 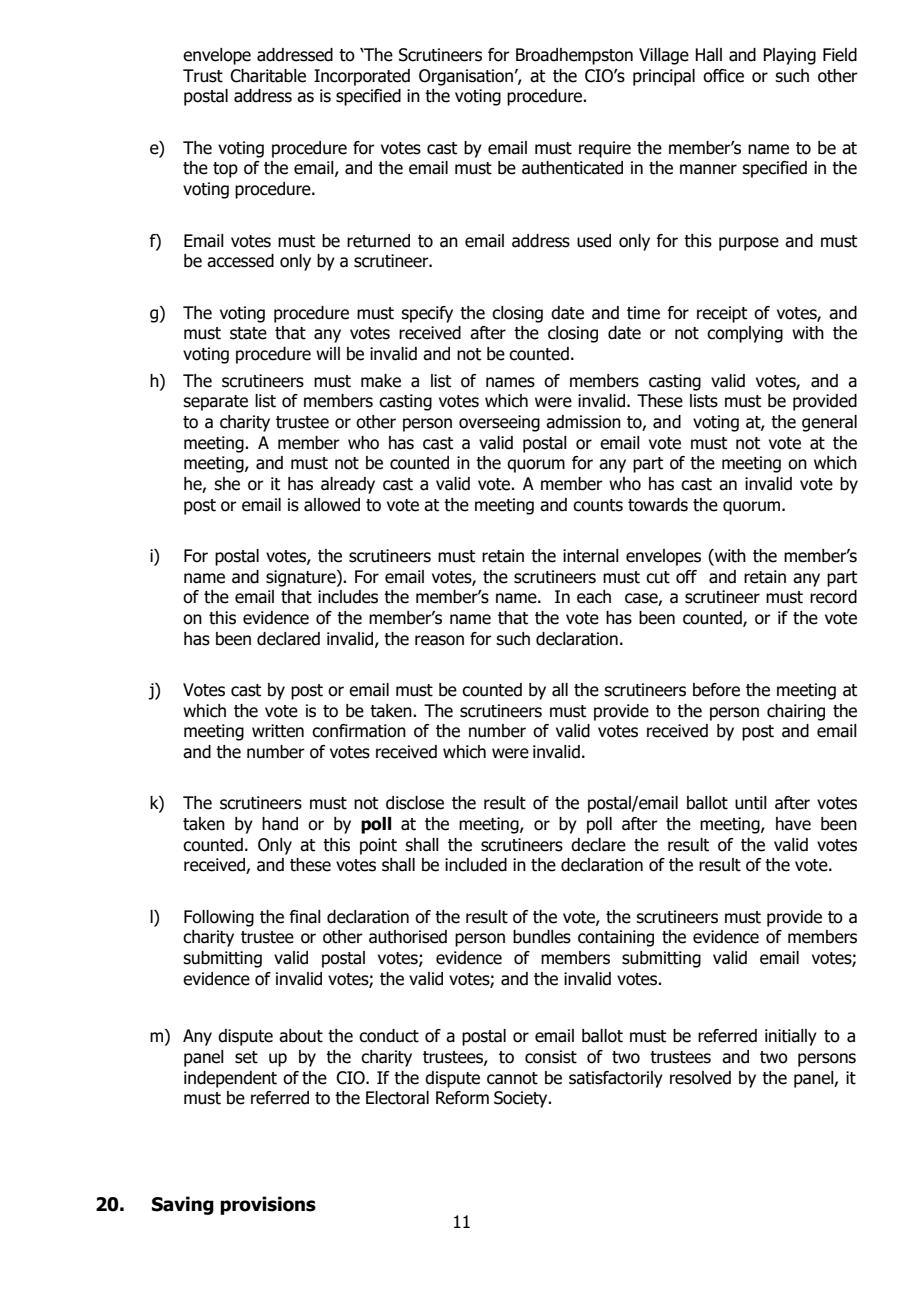 I want to click on resolved, so click(x=700, y=1078).
